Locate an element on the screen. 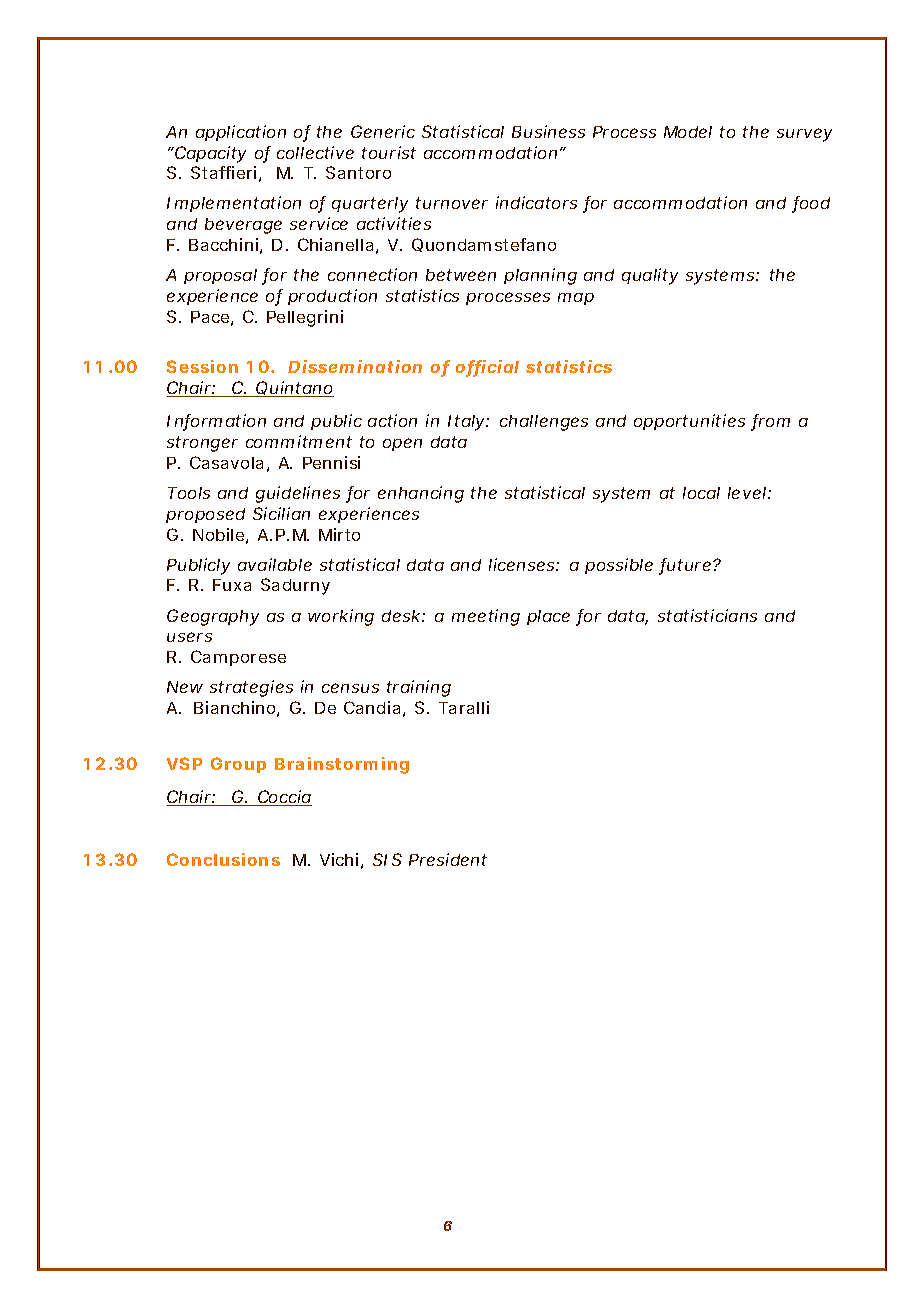 This screenshot has width=924, height=1308. quality is located at coordinates (650, 276).
